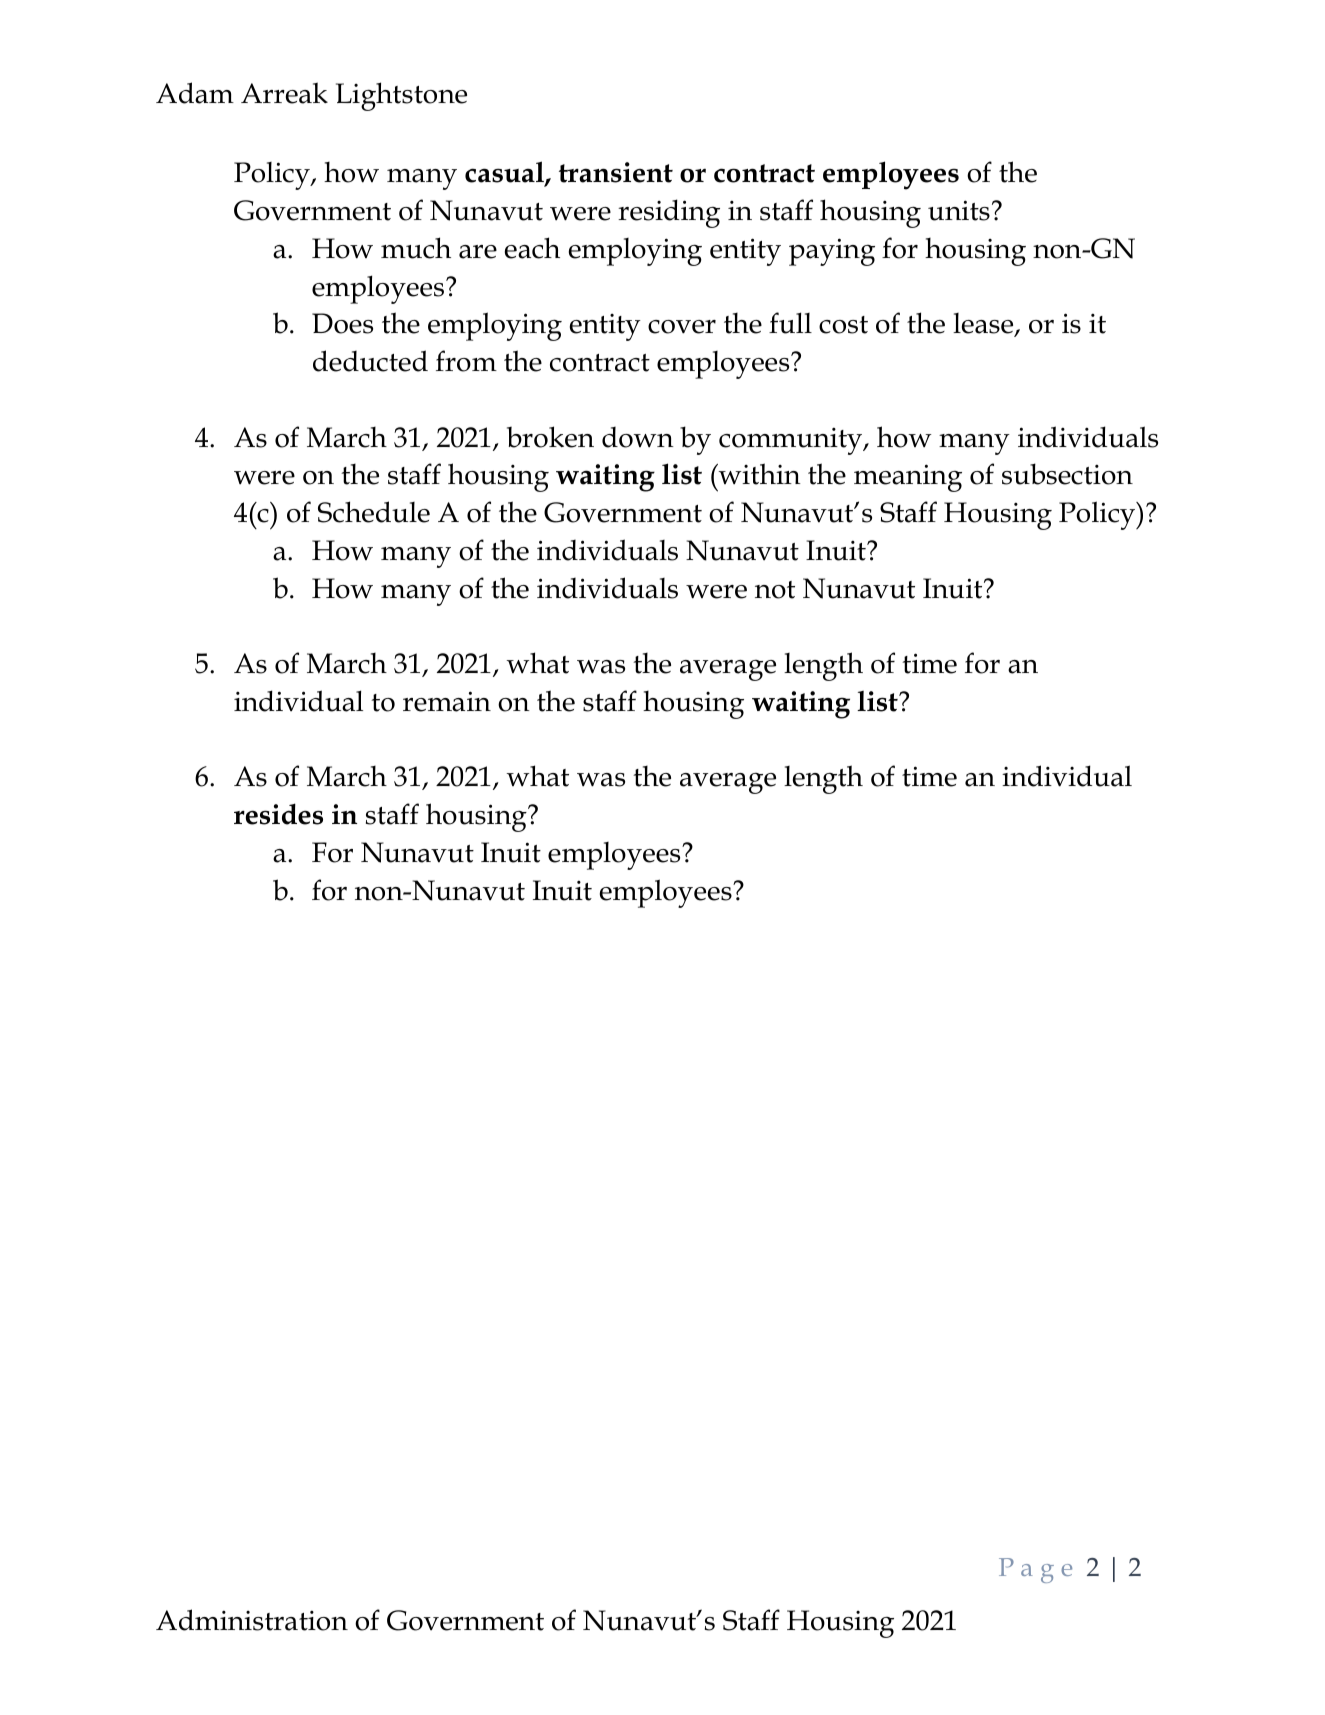 This image has width=1325, height=1715. I want to click on not, so click(775, 590).
